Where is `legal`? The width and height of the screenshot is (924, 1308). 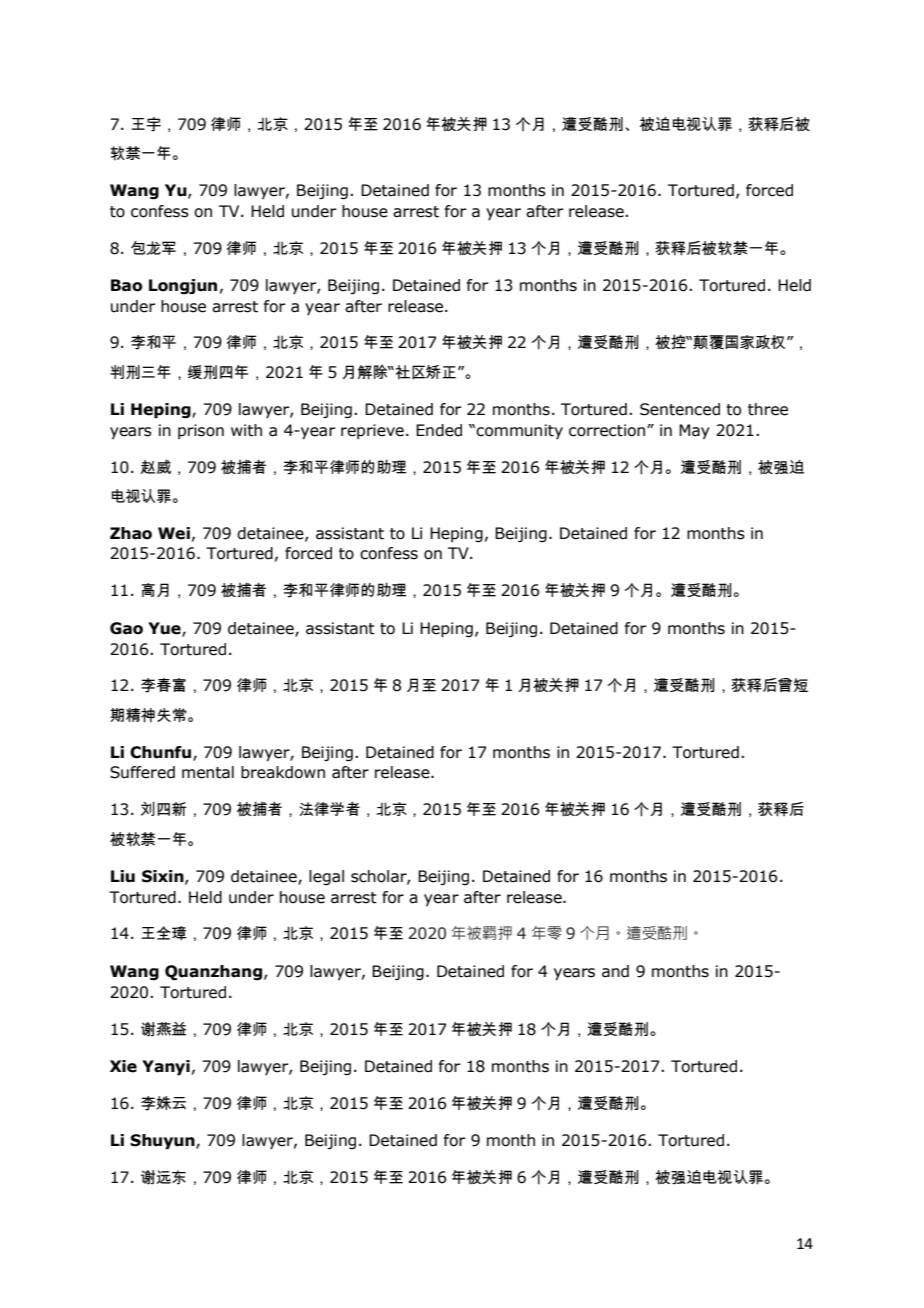 legal is located at coordinates (326, 877).
